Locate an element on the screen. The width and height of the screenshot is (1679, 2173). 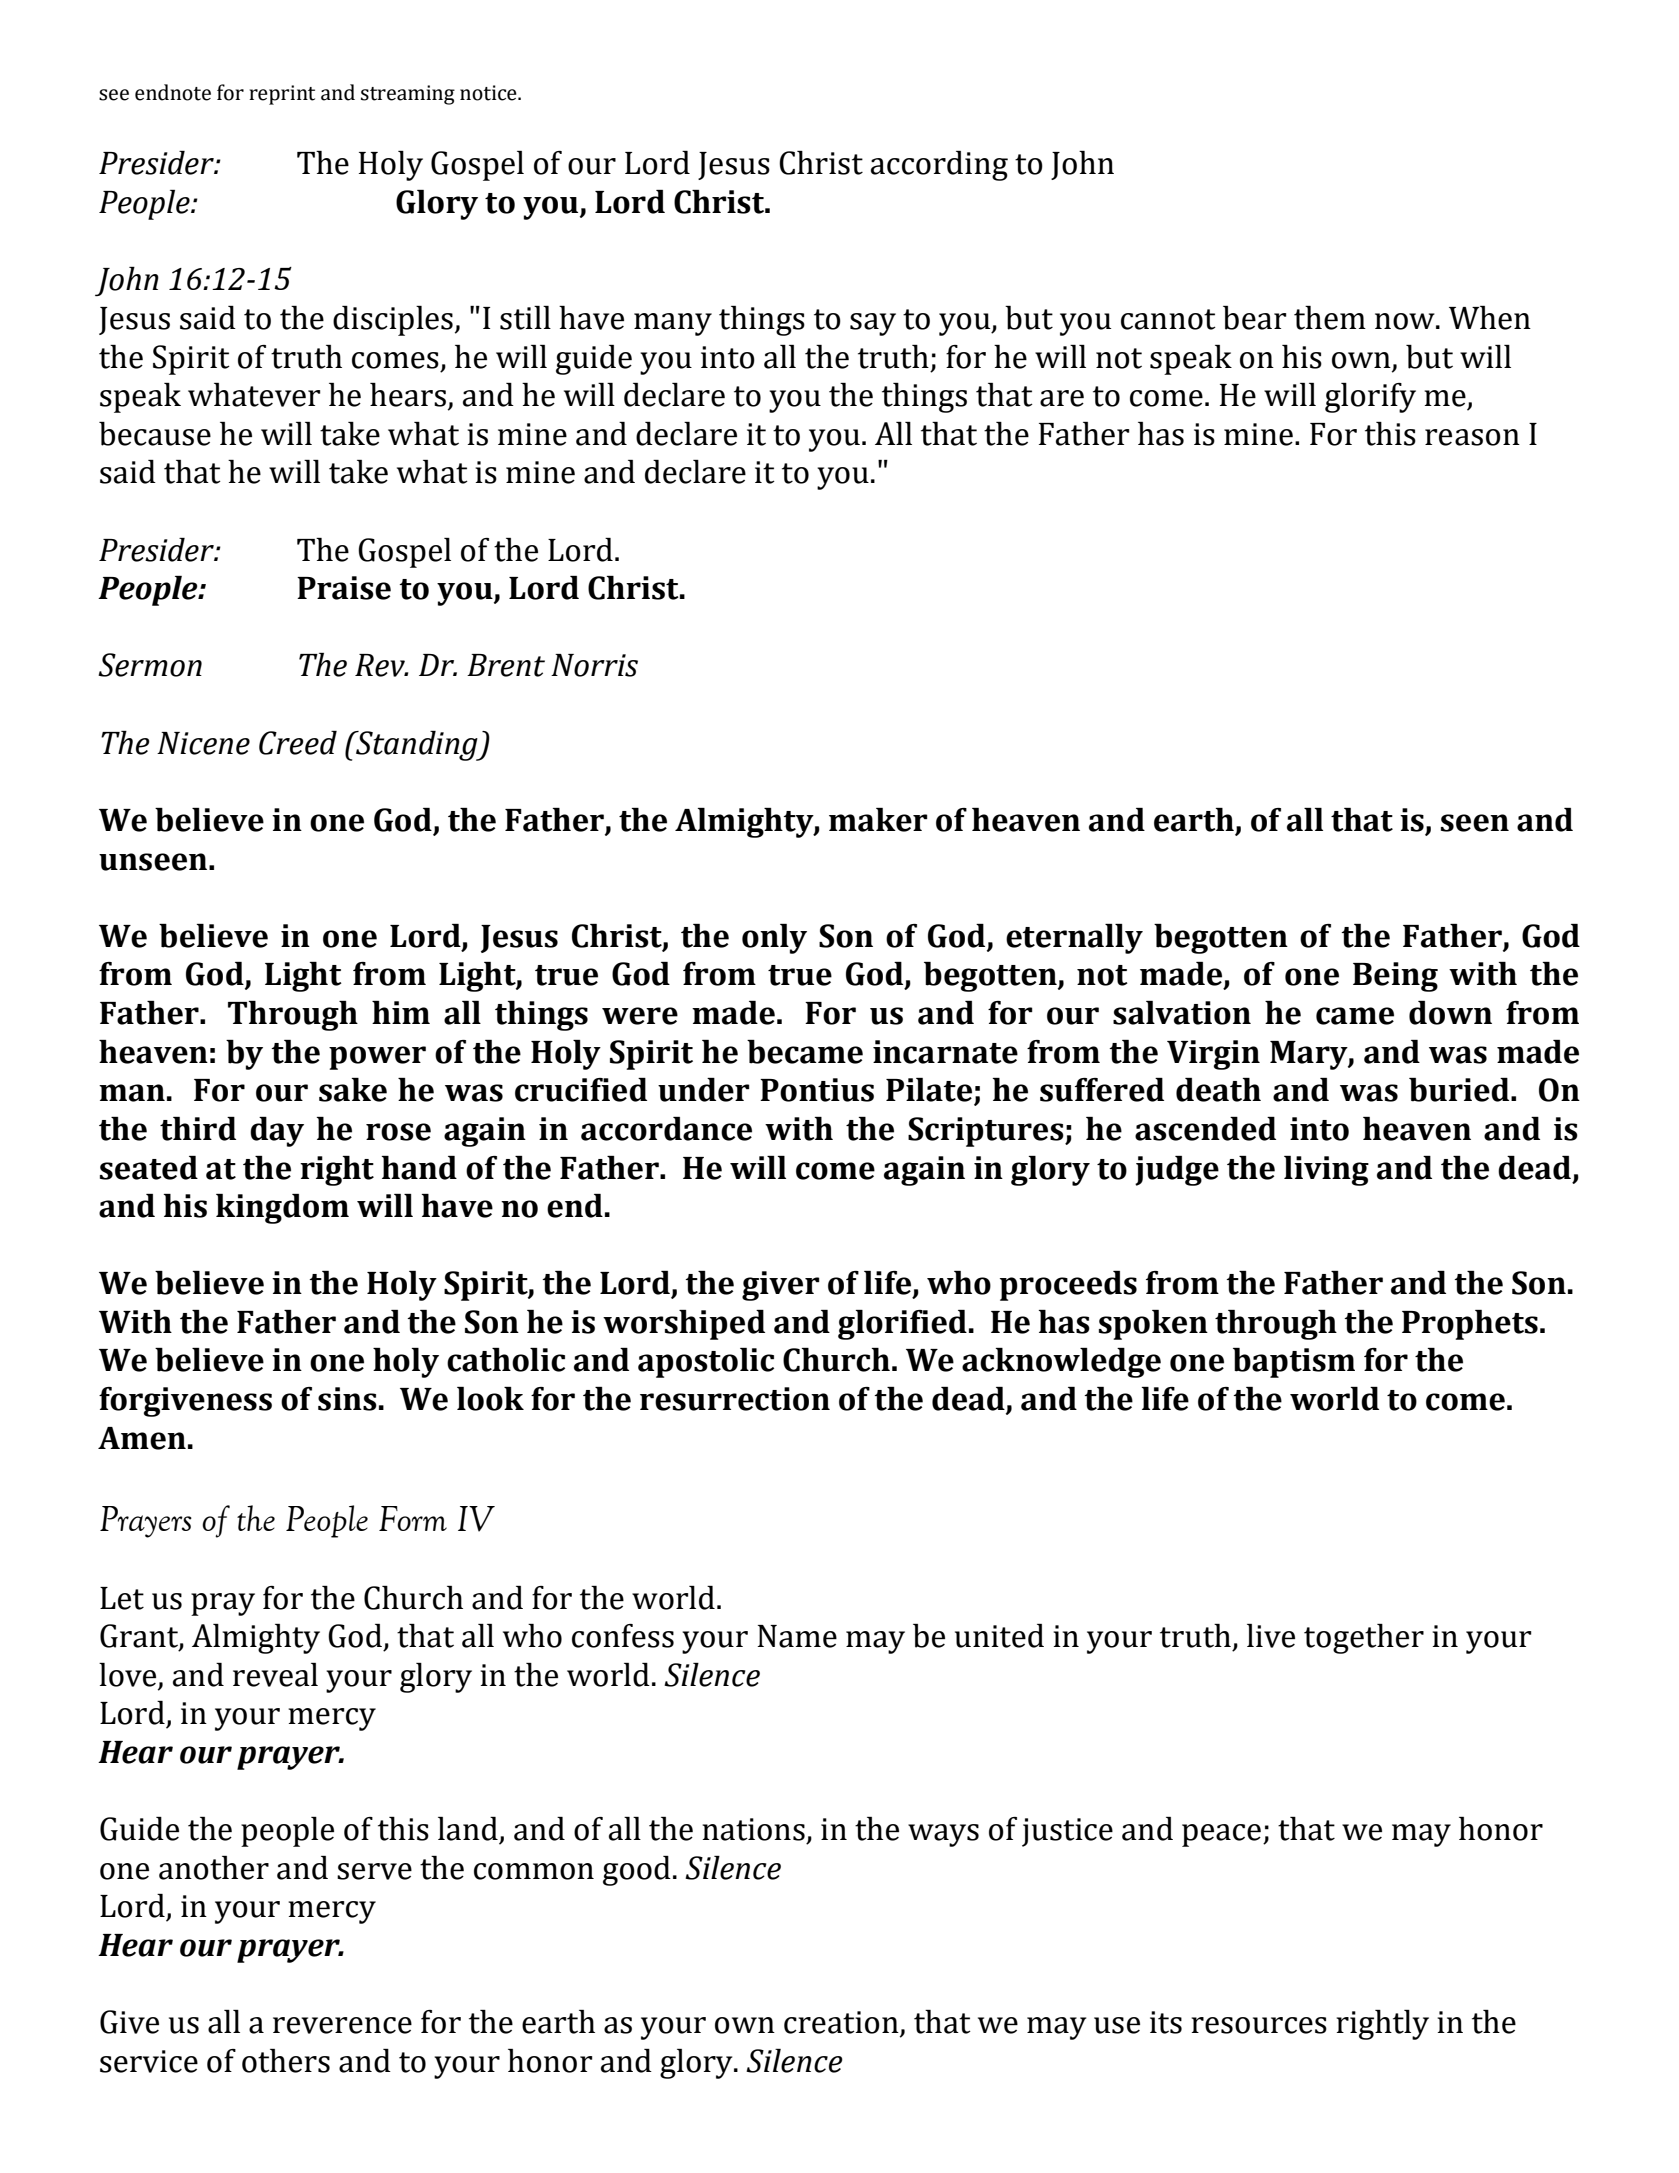
reprint is located at coordinates (282, 95).
